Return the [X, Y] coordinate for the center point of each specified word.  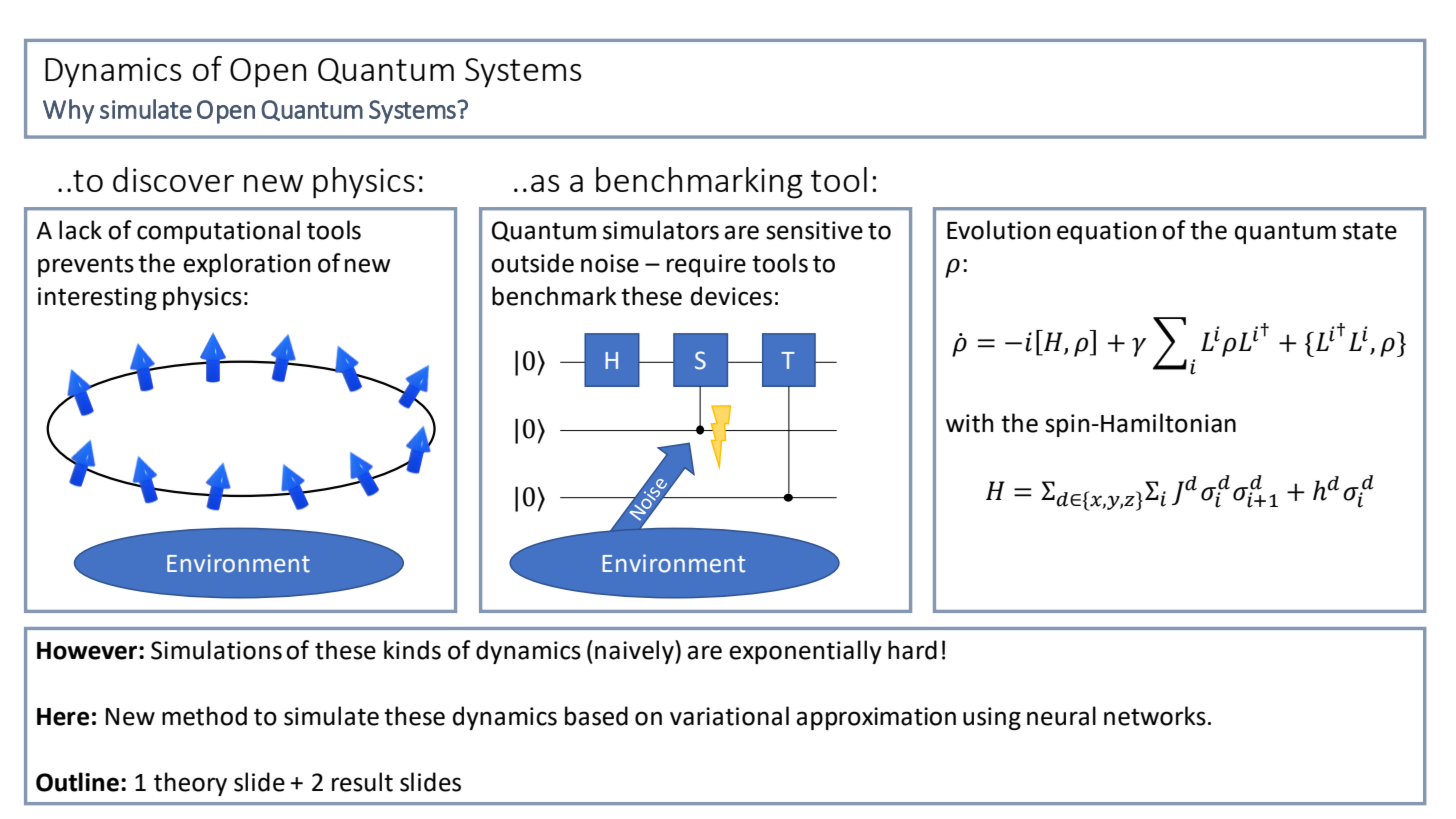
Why [68, 111]
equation [1106, 232]
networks [1155, 716]
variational [729, 716]
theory [190, 784]
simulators [661, 230]
